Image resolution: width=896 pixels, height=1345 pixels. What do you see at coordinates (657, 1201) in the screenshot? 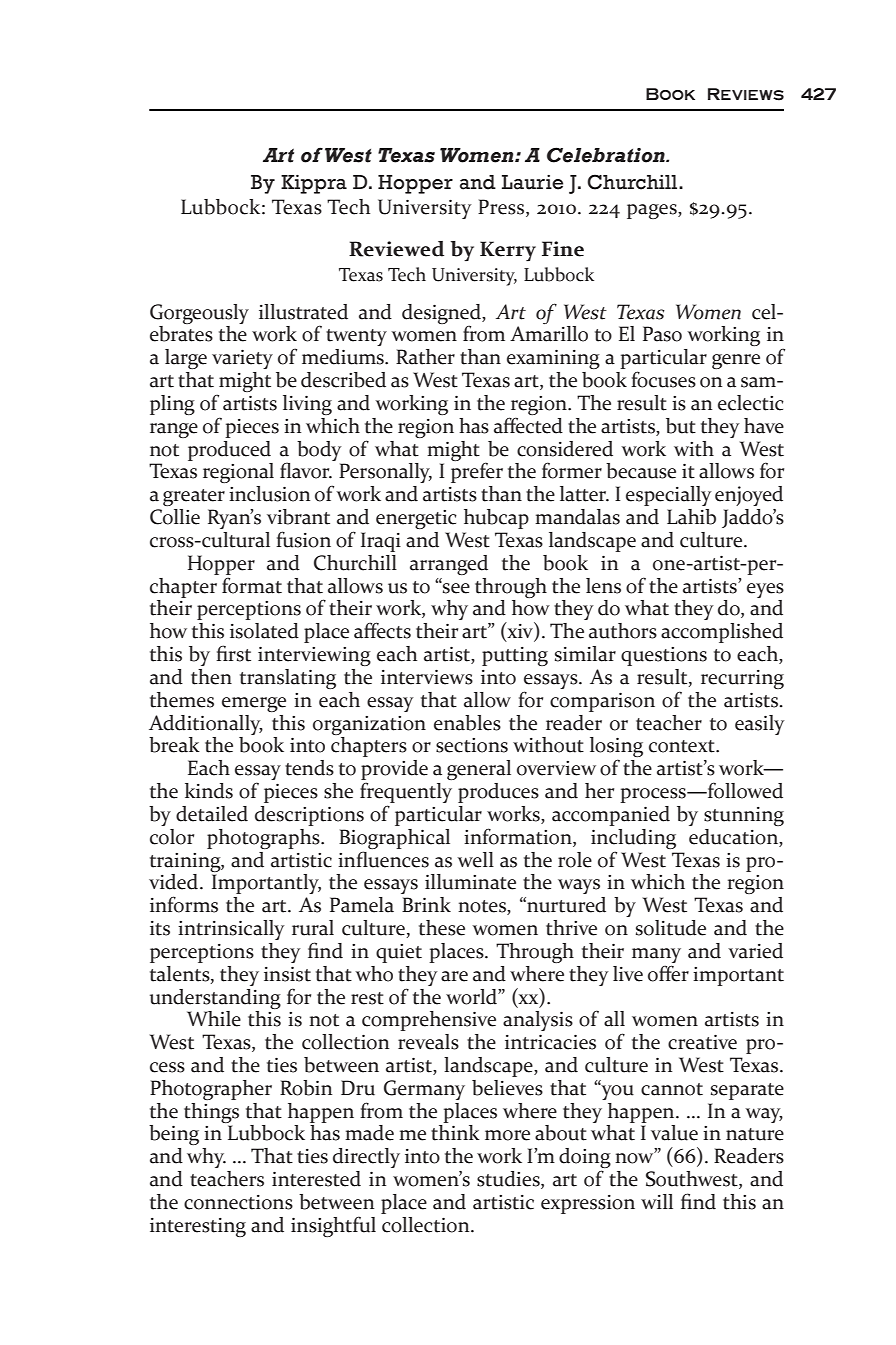
I see `will` at bounding box center [657, 1201].
